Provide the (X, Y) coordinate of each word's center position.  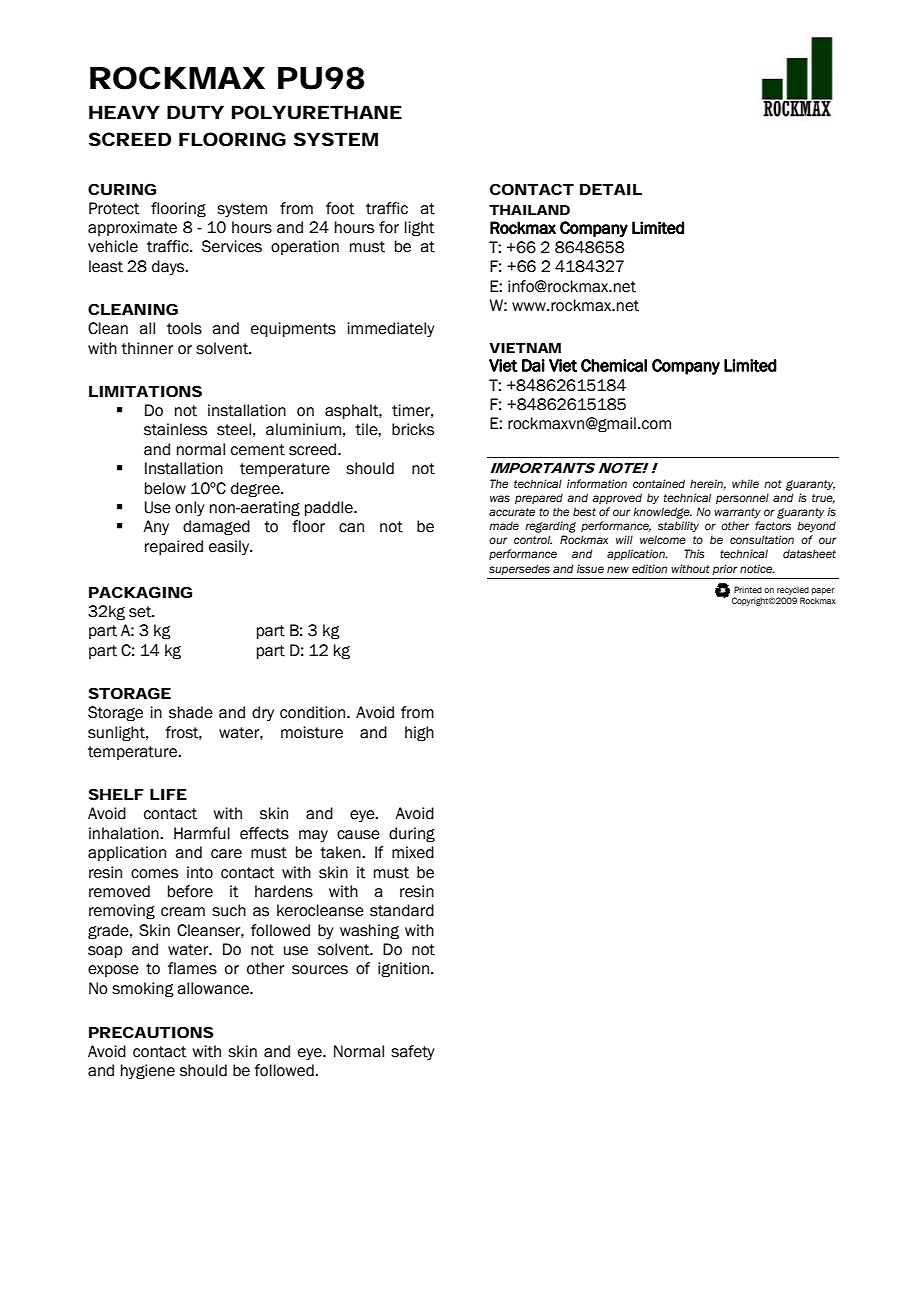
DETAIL (611, 189)
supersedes (519, 569)
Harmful (202, 833)
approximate (132, 228)
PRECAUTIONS (151, 1032)
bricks (413, 429)
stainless (175, 429)
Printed (748, 589)
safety (413, 1052)
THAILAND (529, 210)
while (745, 483)
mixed (413, 852)
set (141, 612)
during (412, 835)
